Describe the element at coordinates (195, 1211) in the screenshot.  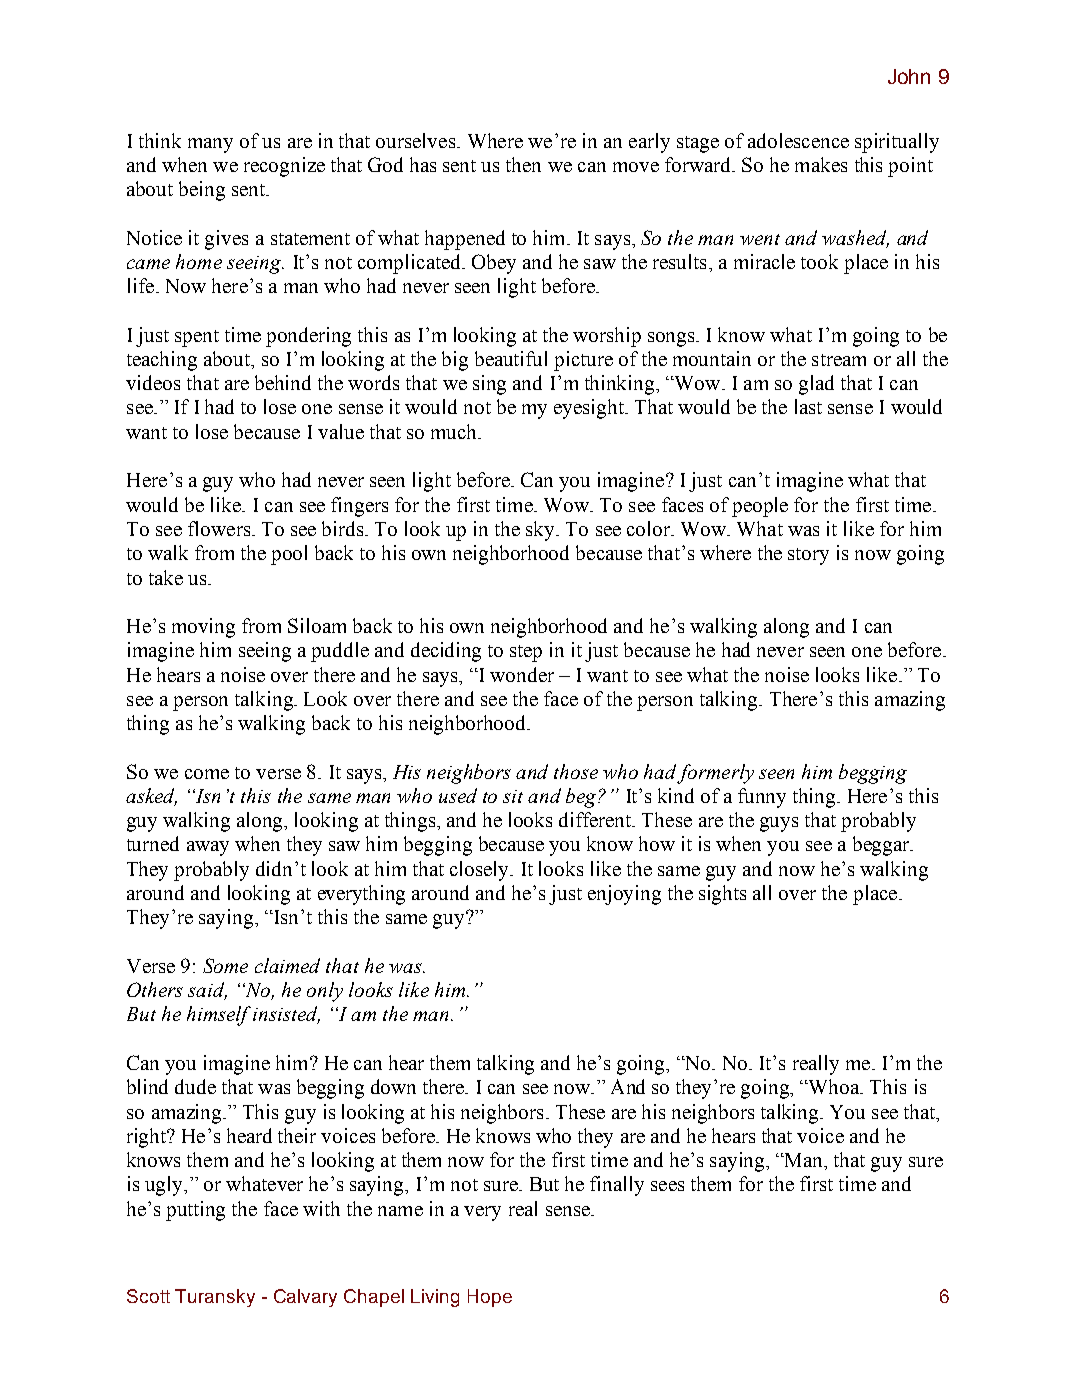
I see `putting` at that location.
